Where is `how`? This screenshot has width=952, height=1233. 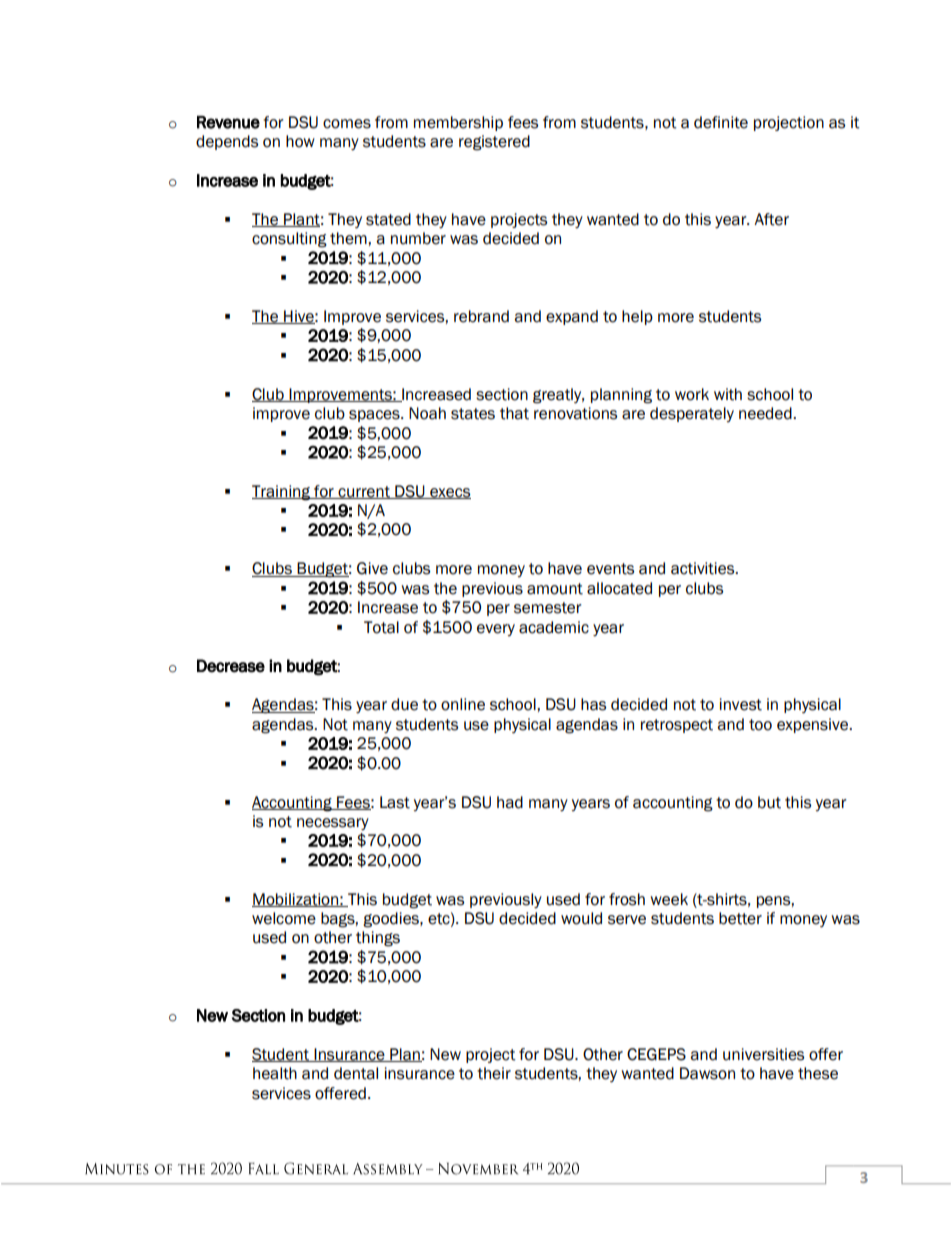 how is located at coordinates (300, 141).
